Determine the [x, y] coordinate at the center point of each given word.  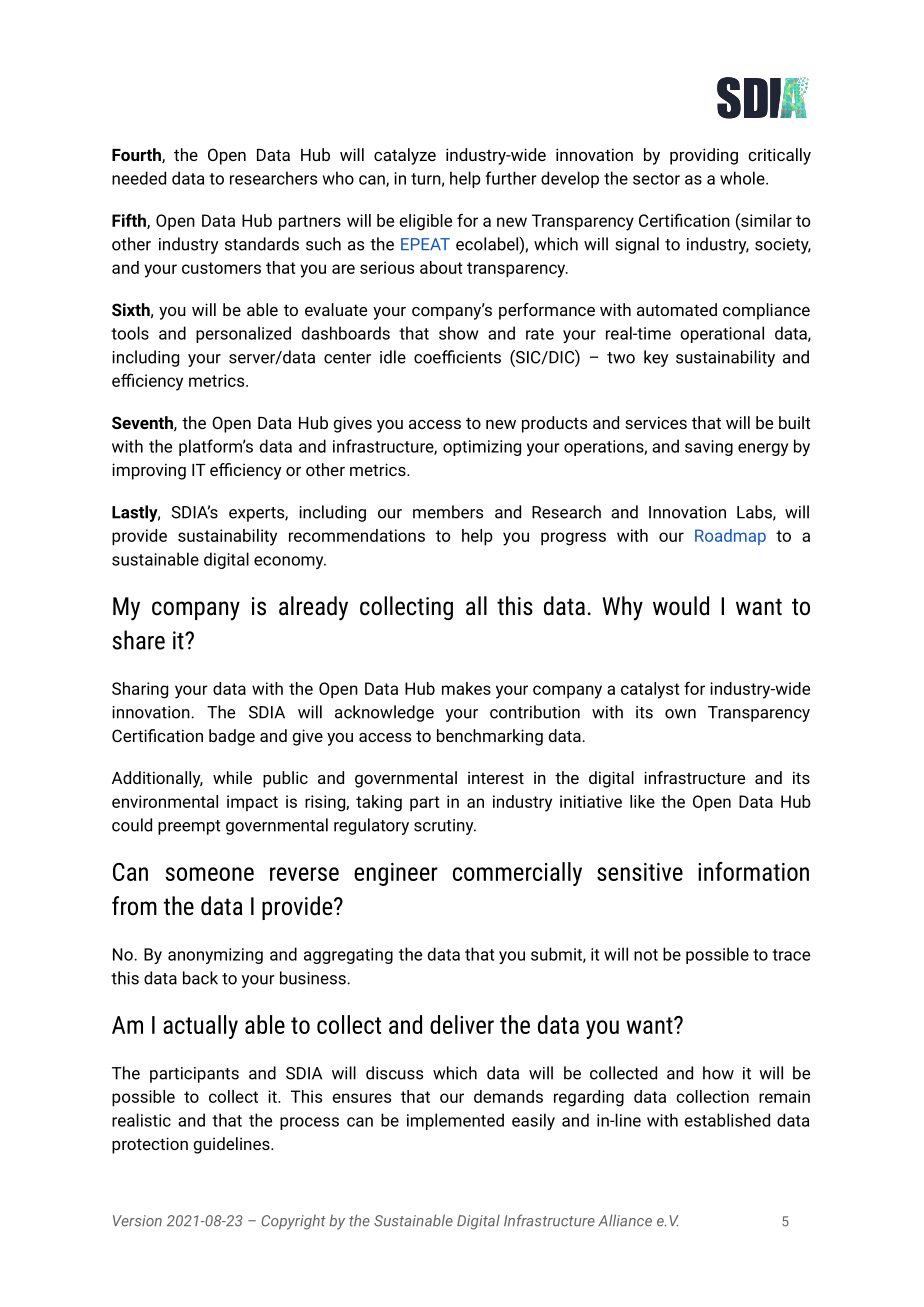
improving [149, 471]
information [753, 871]
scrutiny [445, 827]
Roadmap [730, 537]
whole [743, 178]
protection [150, 1145]
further [511, 178]
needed [139, 178]
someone [209, 874]
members [448, 512]
